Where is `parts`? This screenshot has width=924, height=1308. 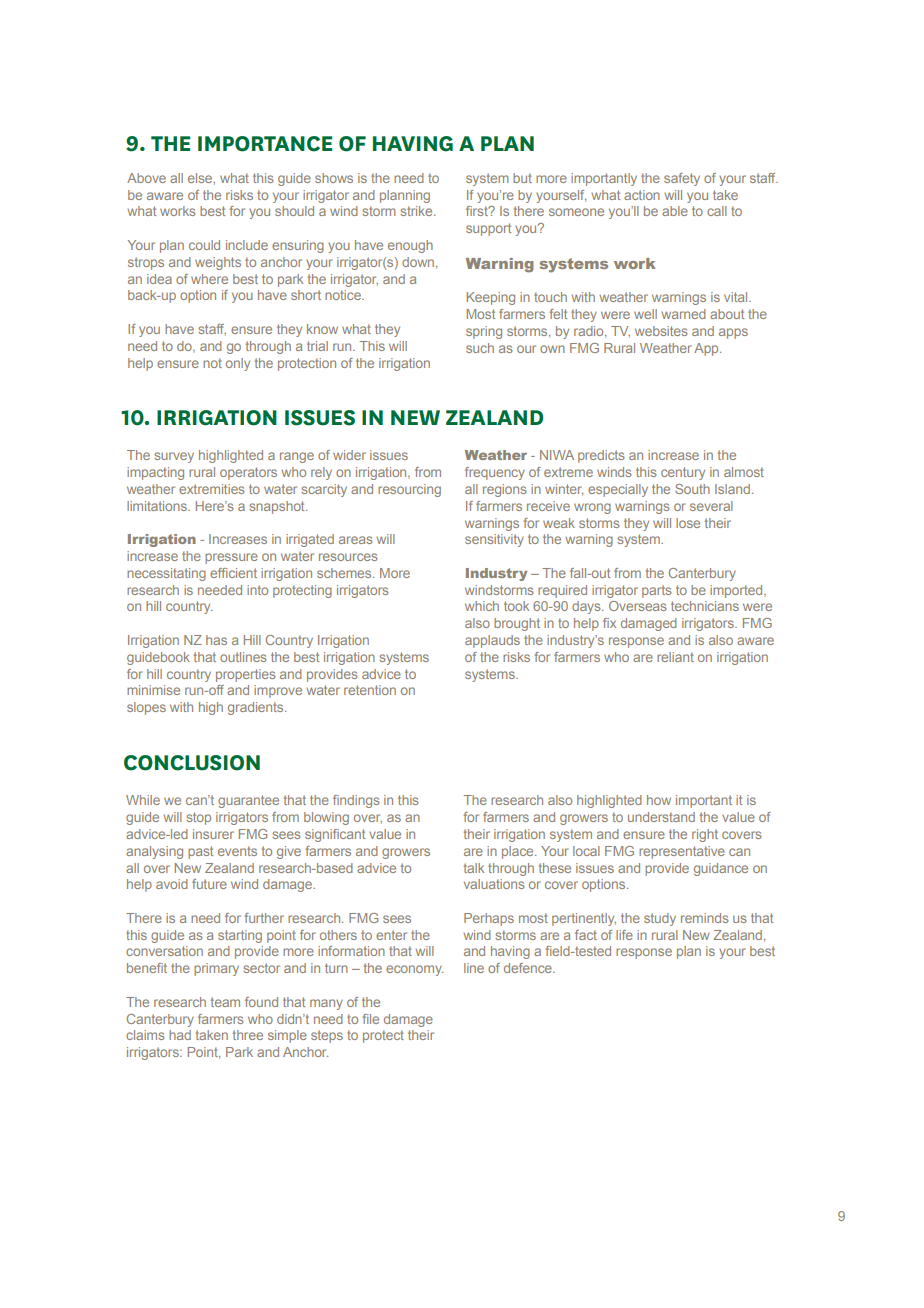
parts is located at coordinates (657, 591).
